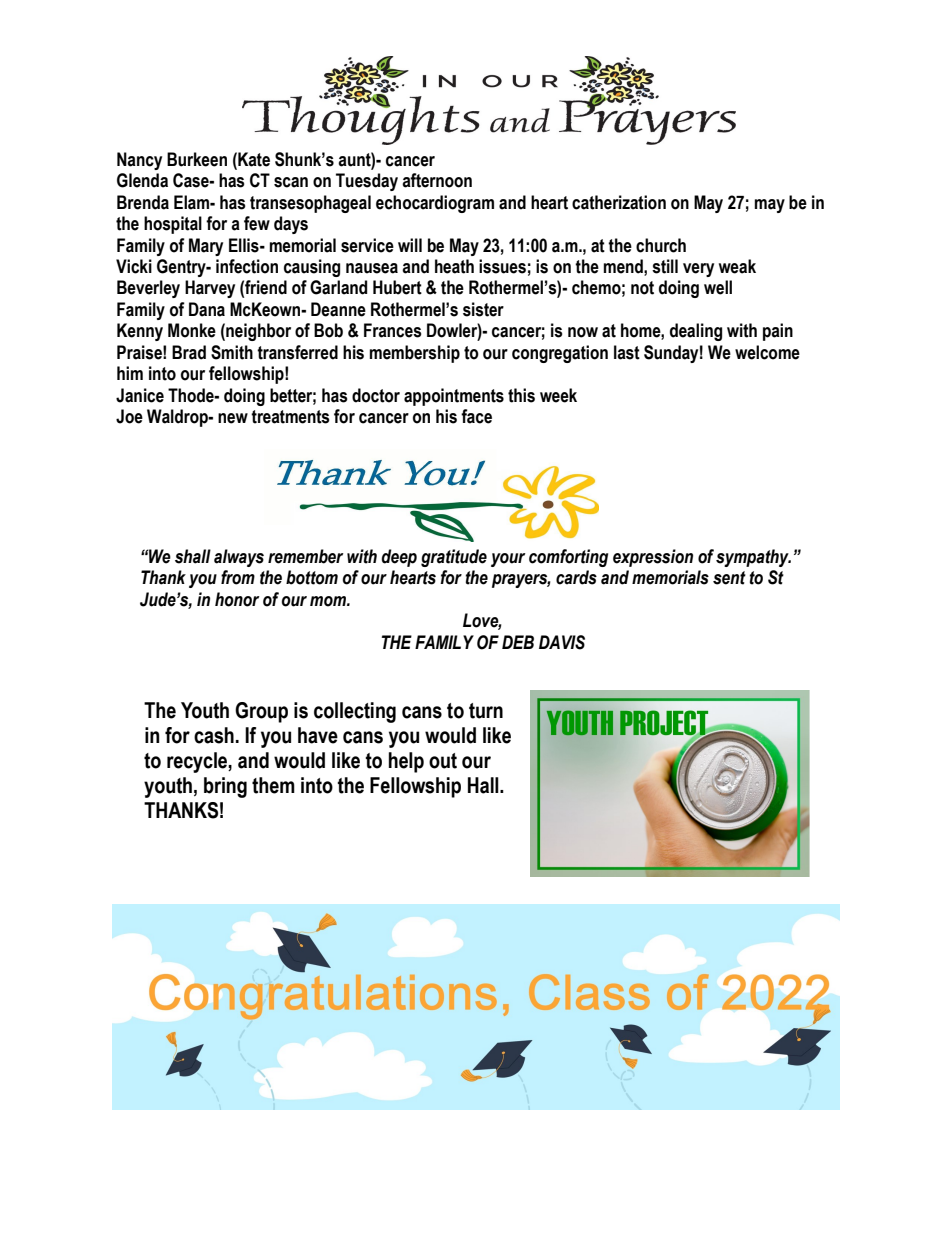  What do you see at coordinates (437, 180) in the screenshot?
I see `afternoon` at bounding box center [437, 180].
